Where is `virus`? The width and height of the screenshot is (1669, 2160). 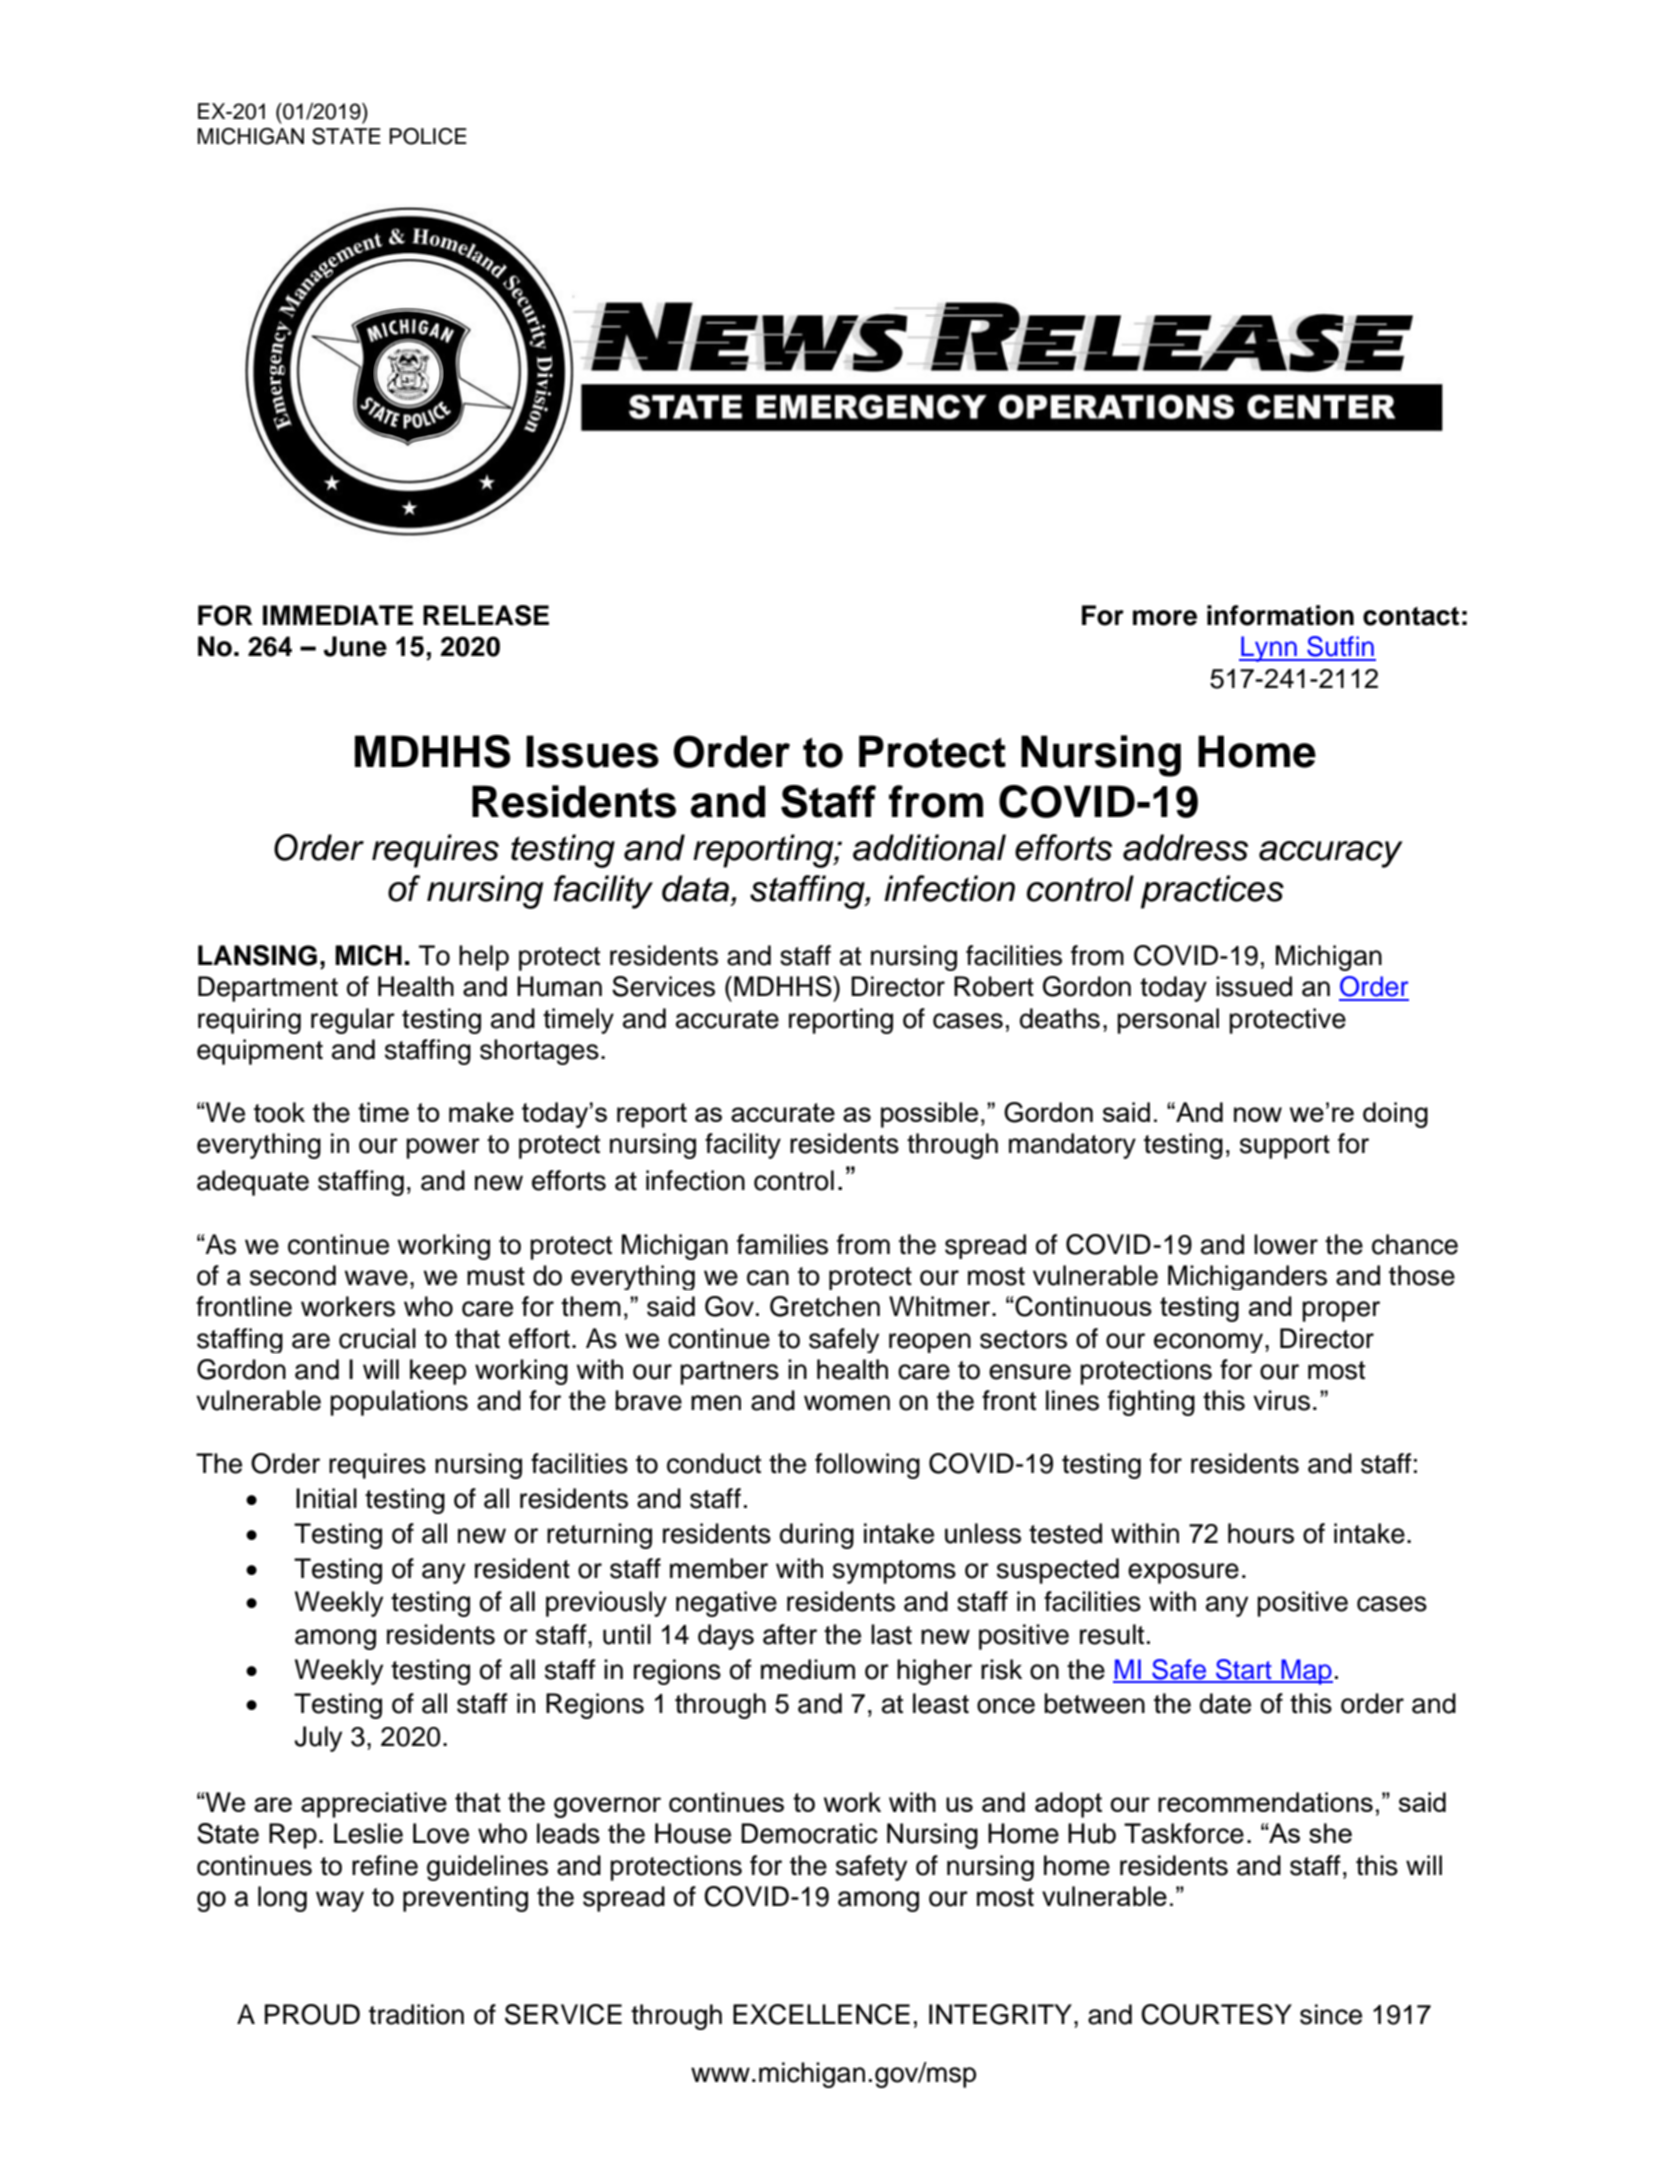
virus is located at coordinates (1281, 1400).
